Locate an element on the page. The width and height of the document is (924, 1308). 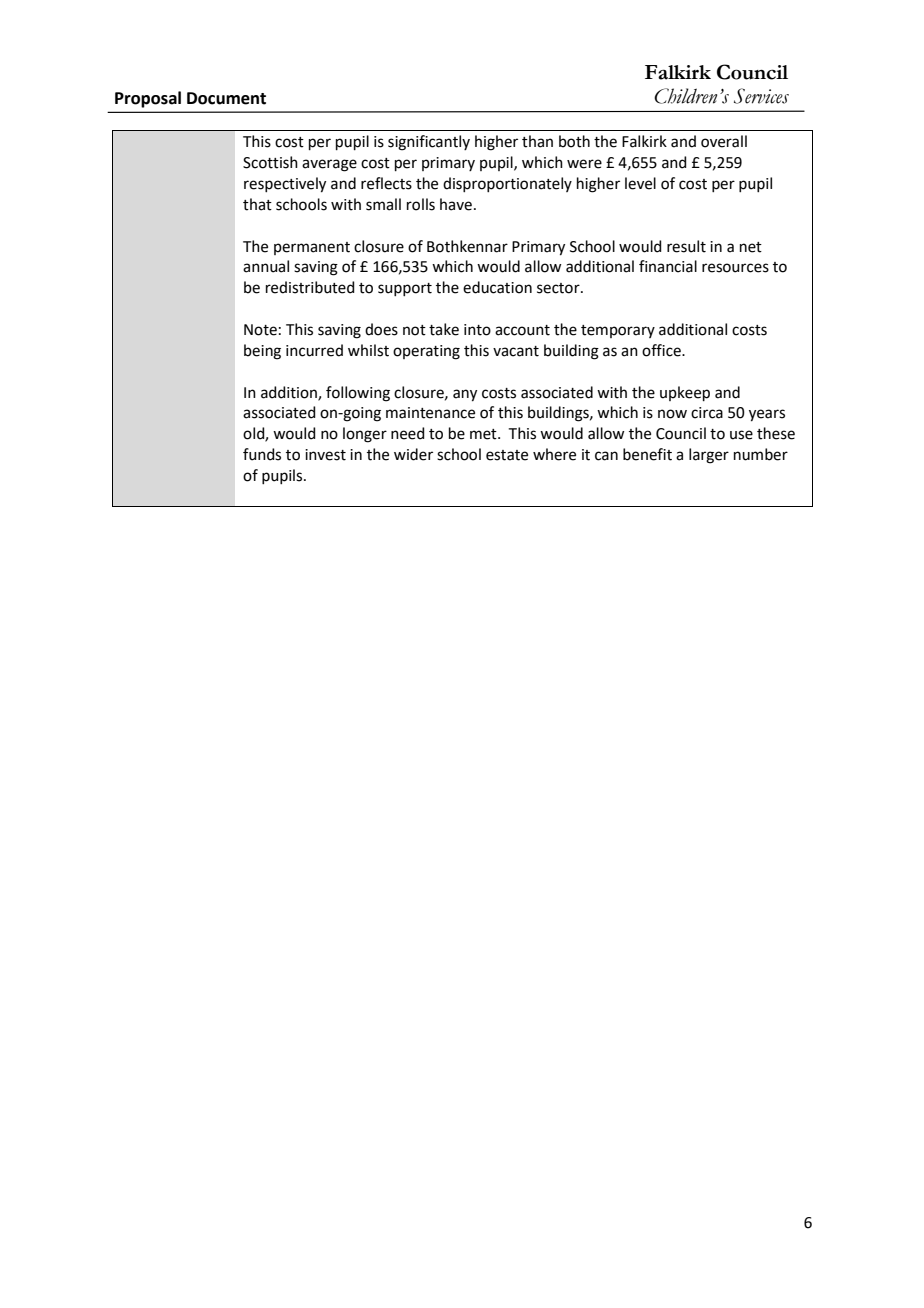
that is located at coordinates (257, 204).
